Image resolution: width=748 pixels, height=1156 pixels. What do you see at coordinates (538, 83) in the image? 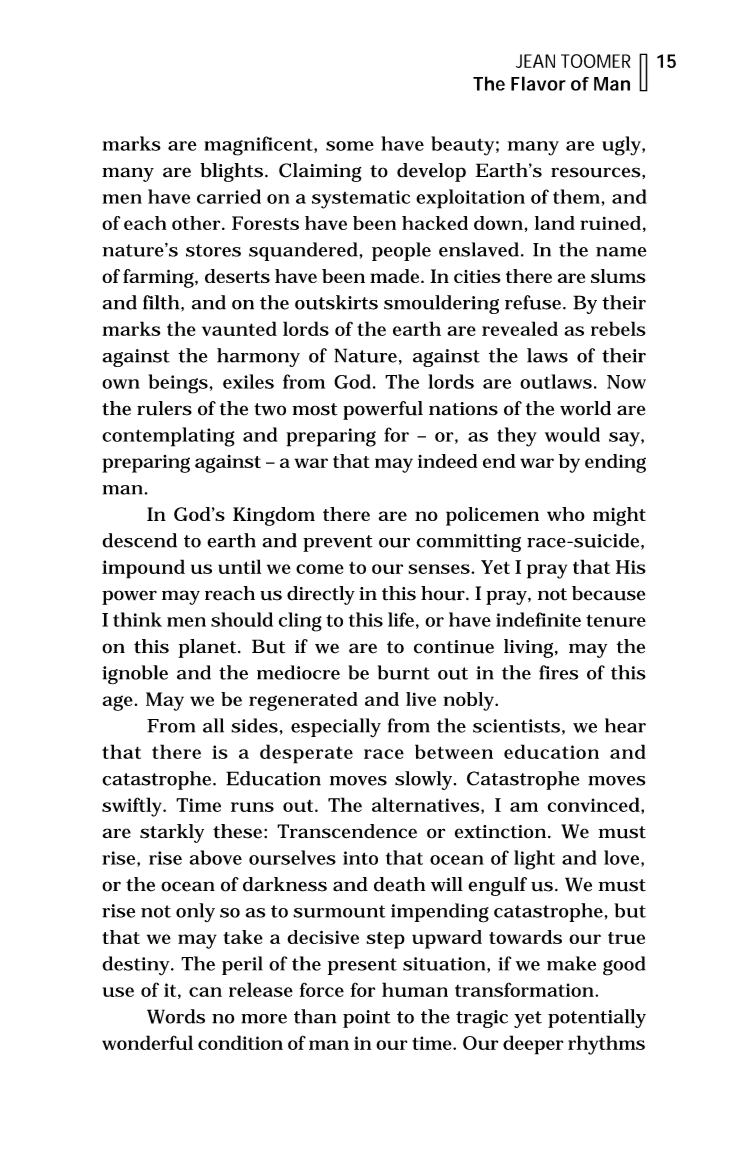
I see `Flavor` at bounding box center [538, 83].
